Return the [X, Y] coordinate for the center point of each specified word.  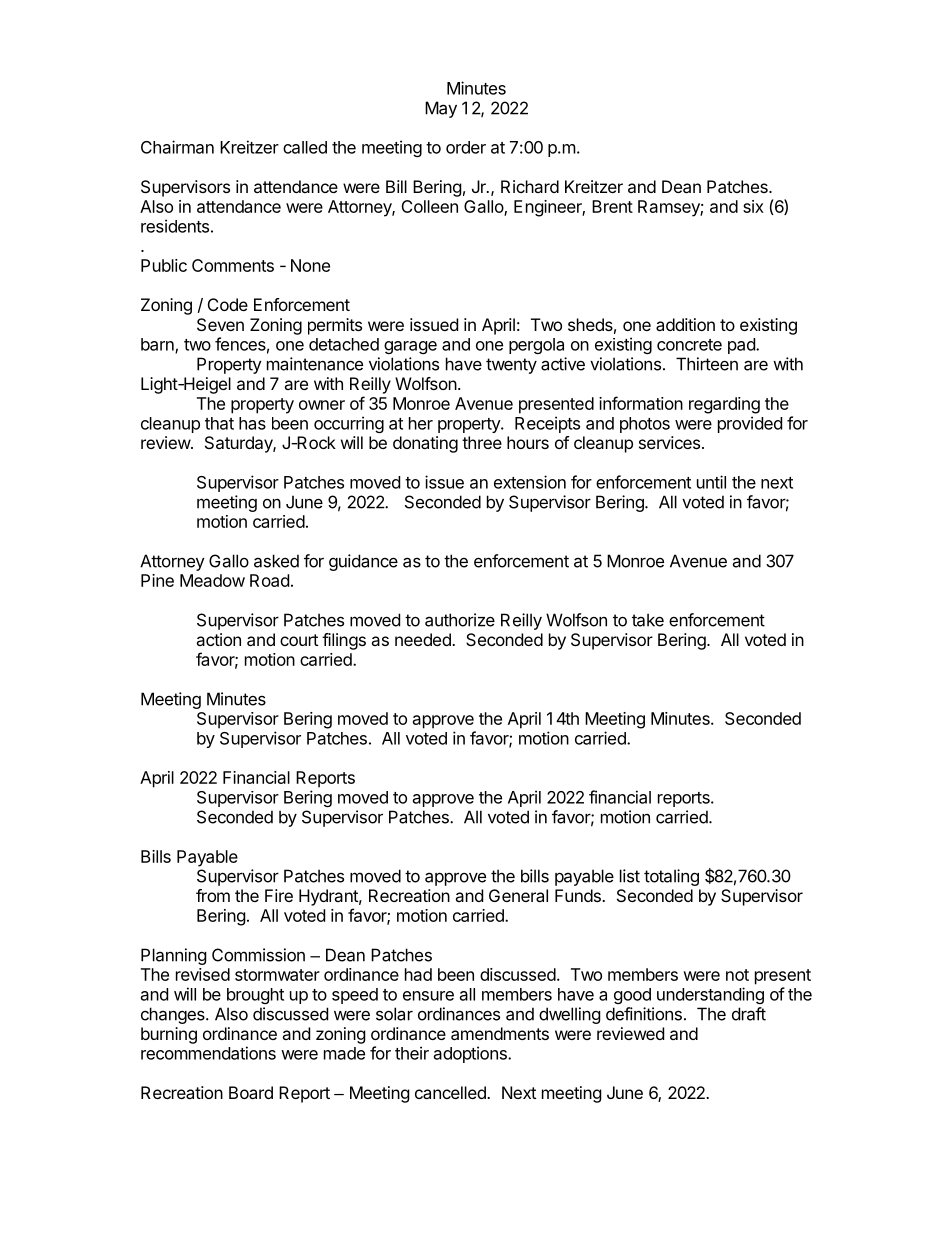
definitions [644, 1014]
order [466, 147]
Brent [612, 206]
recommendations [208, 1053]
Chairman [177, 147]
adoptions [471, 1054]
